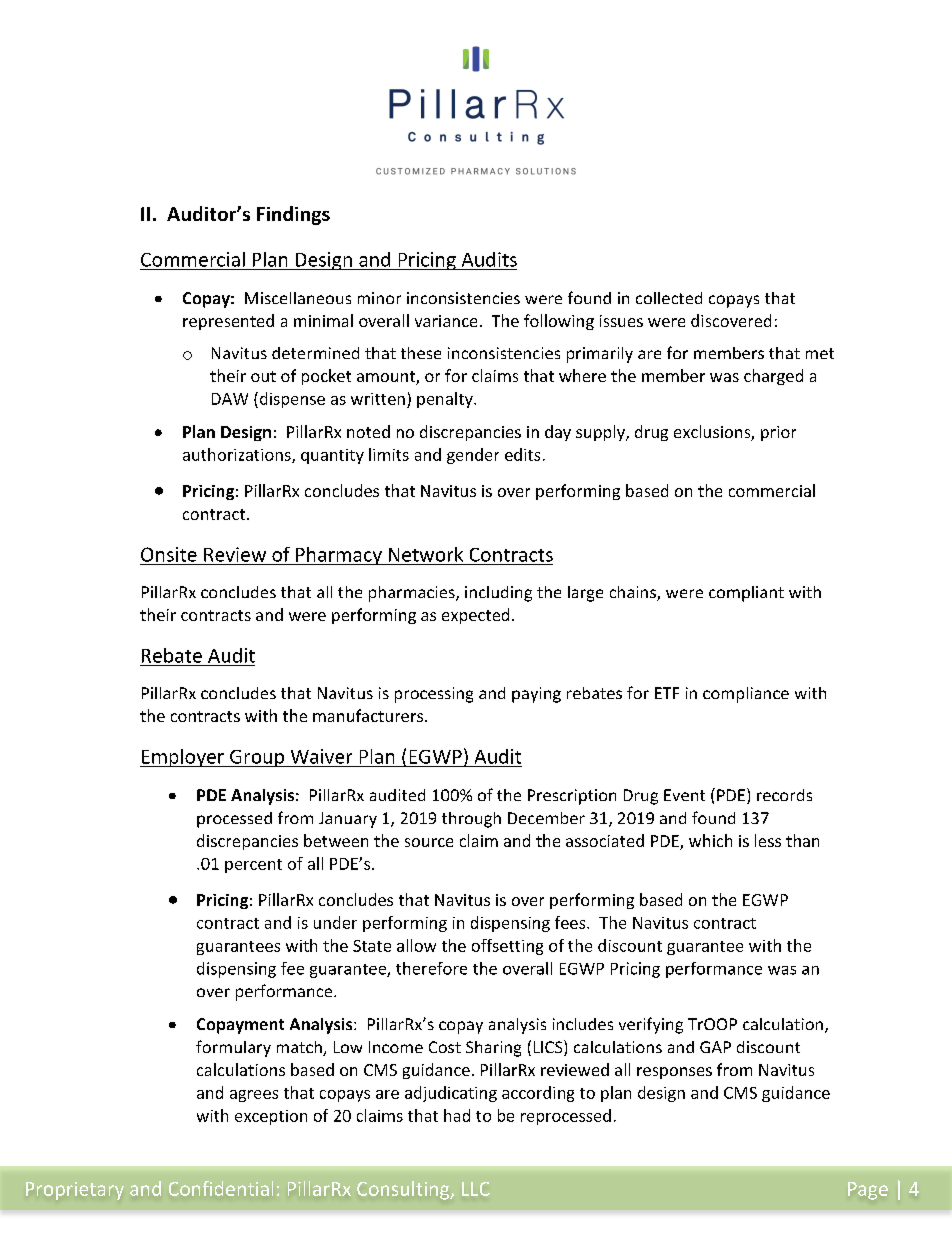 The image size is (952, 1233). Describe the element at coordinates (669, 298) in the document. I see `collected` at that location.
